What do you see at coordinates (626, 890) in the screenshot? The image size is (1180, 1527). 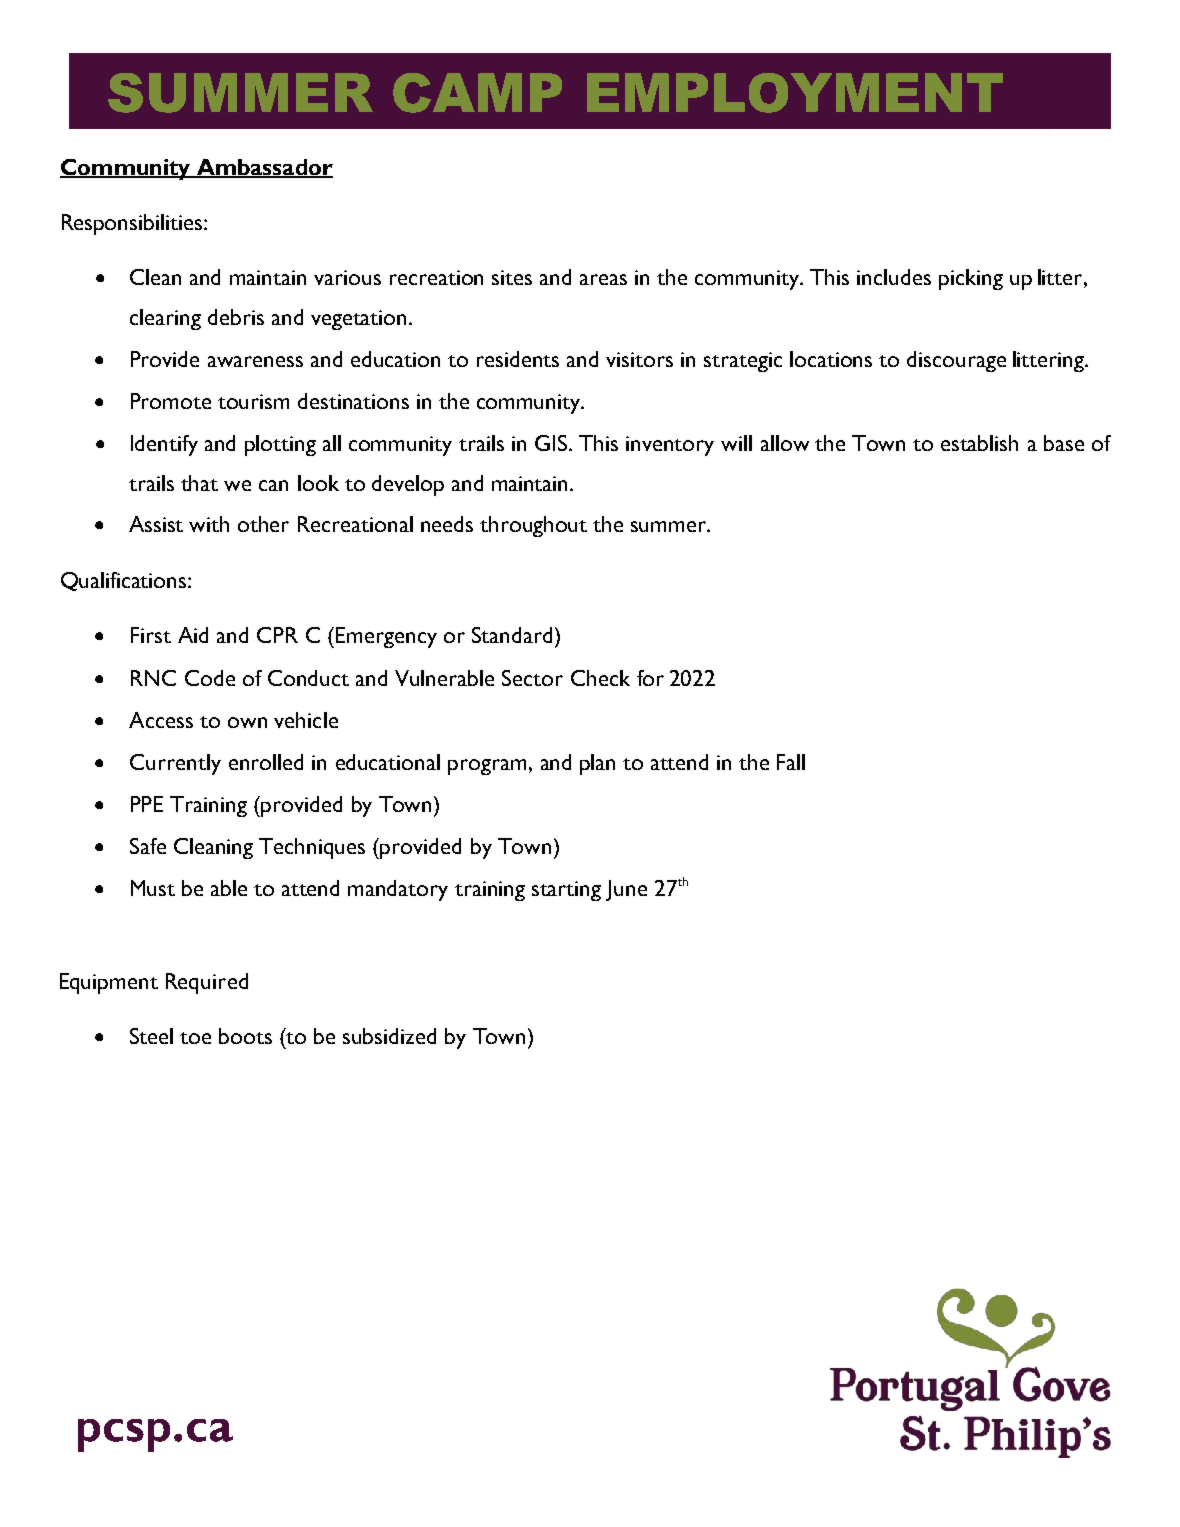 I see `June` at bounding box center [626, 890].
